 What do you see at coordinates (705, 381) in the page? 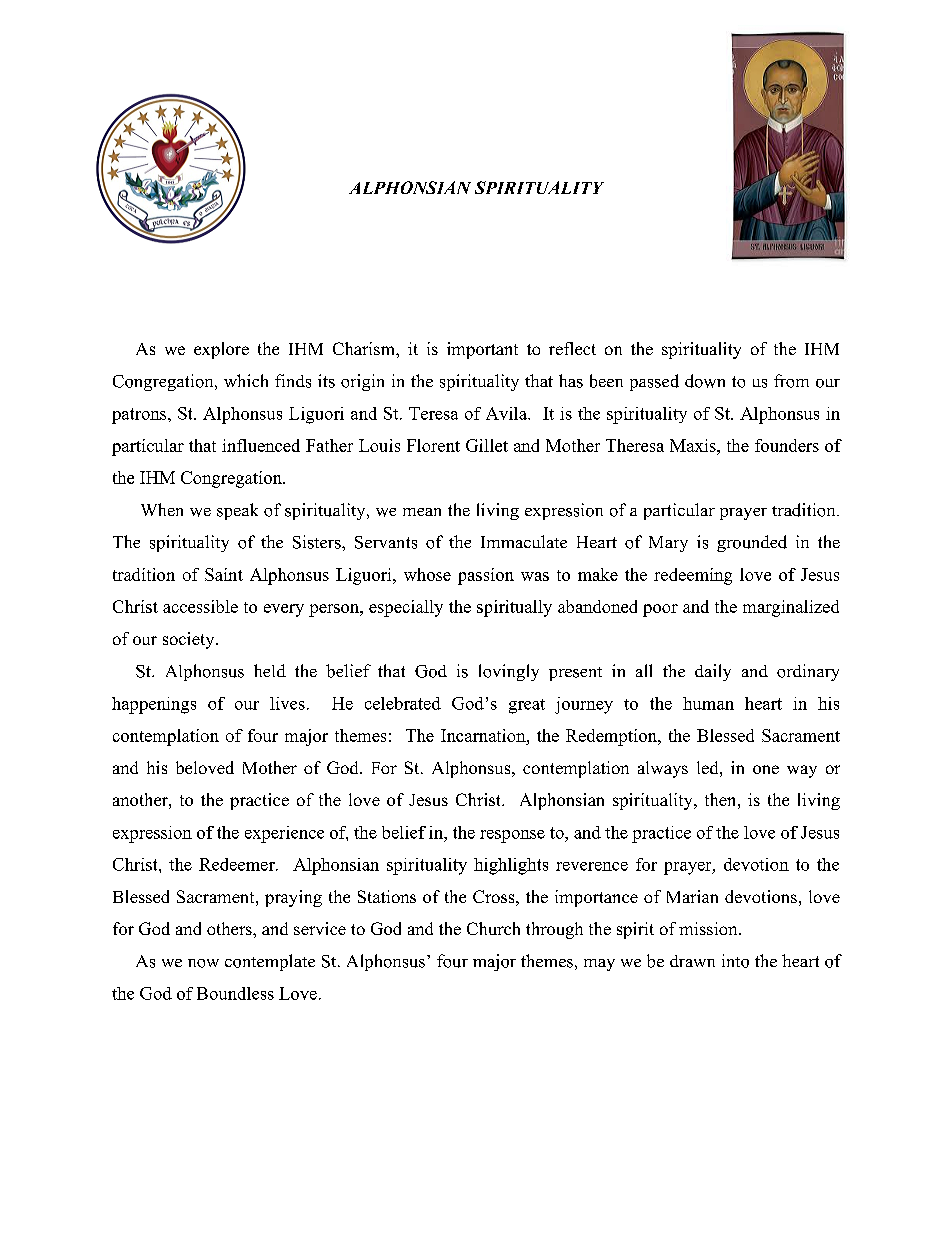
I see `down` at bounding box center [705, 381].
